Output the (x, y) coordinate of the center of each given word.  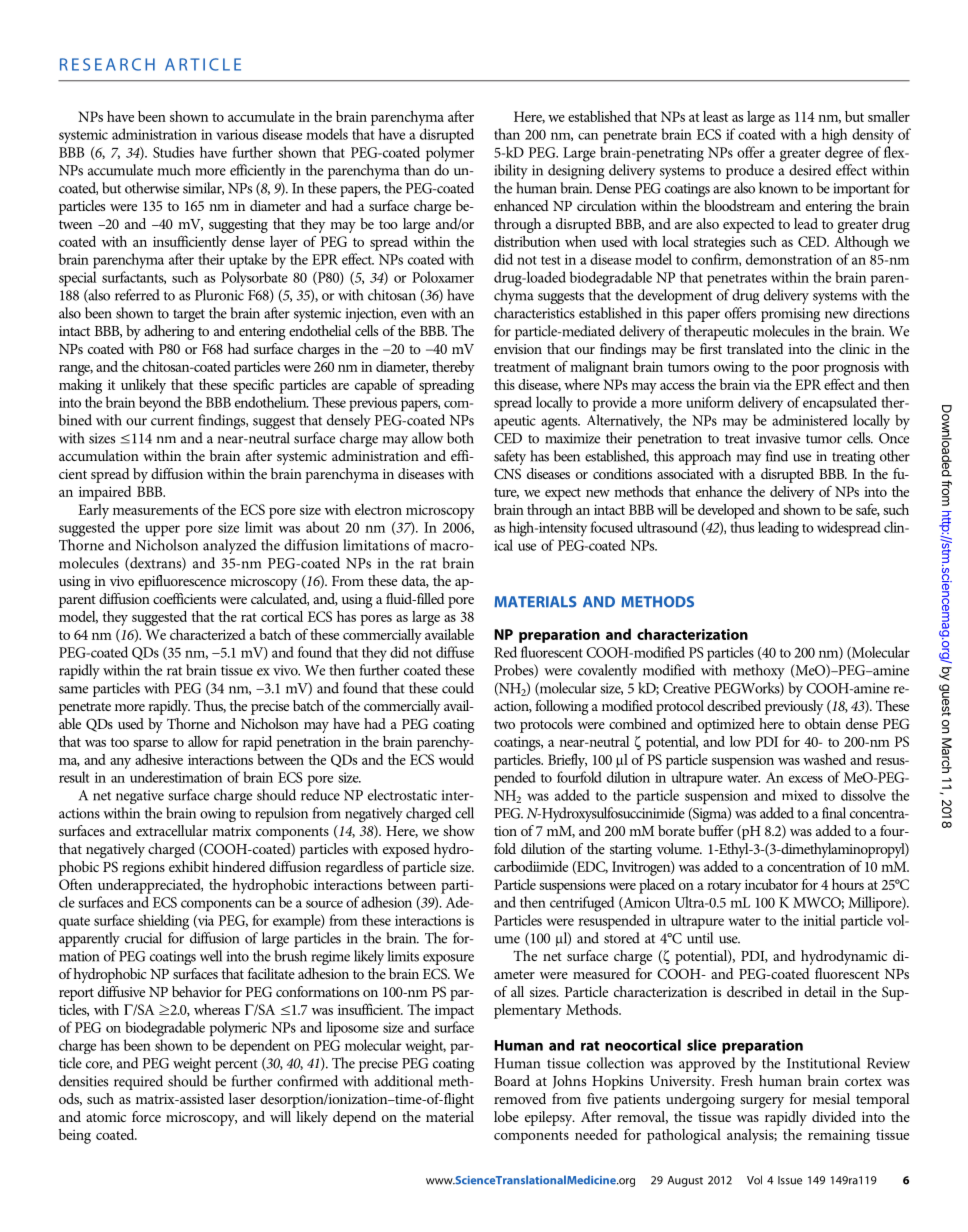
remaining (839, 1136)
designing (576, 171)
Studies (173, 152)
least (715, 116)
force (146, 1116)
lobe (506, 1116)
